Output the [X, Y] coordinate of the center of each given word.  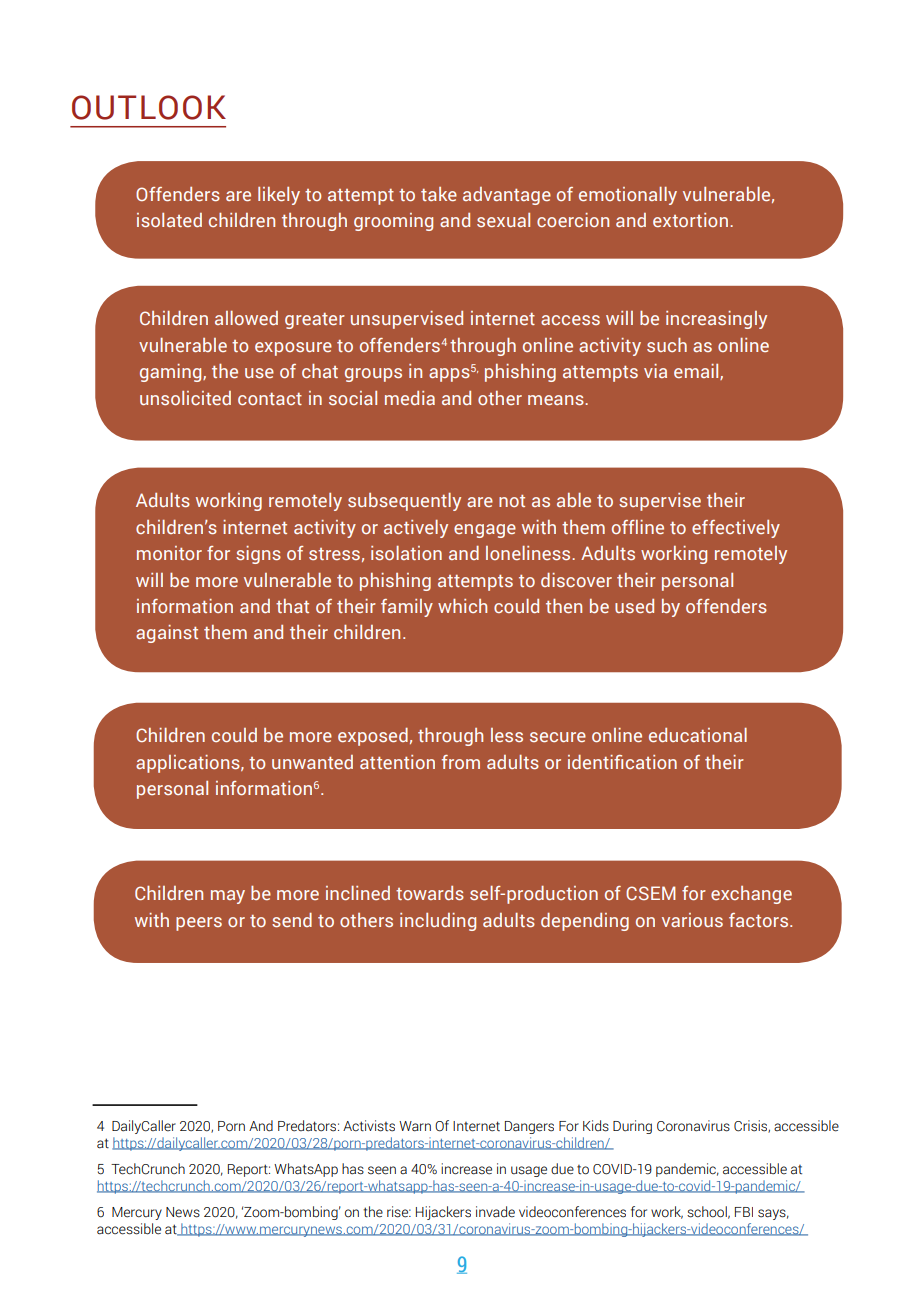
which [462, 606]
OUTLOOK [149, 107]
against [167, 634]
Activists [369, 1126]
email [697, 372]
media [410, 398]
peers [199, 924]
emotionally [628, 196]
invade [495, 1212]
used [634, 606]
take [439, 194]
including [438, 922]
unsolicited [185, 398]
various [692, 920]
